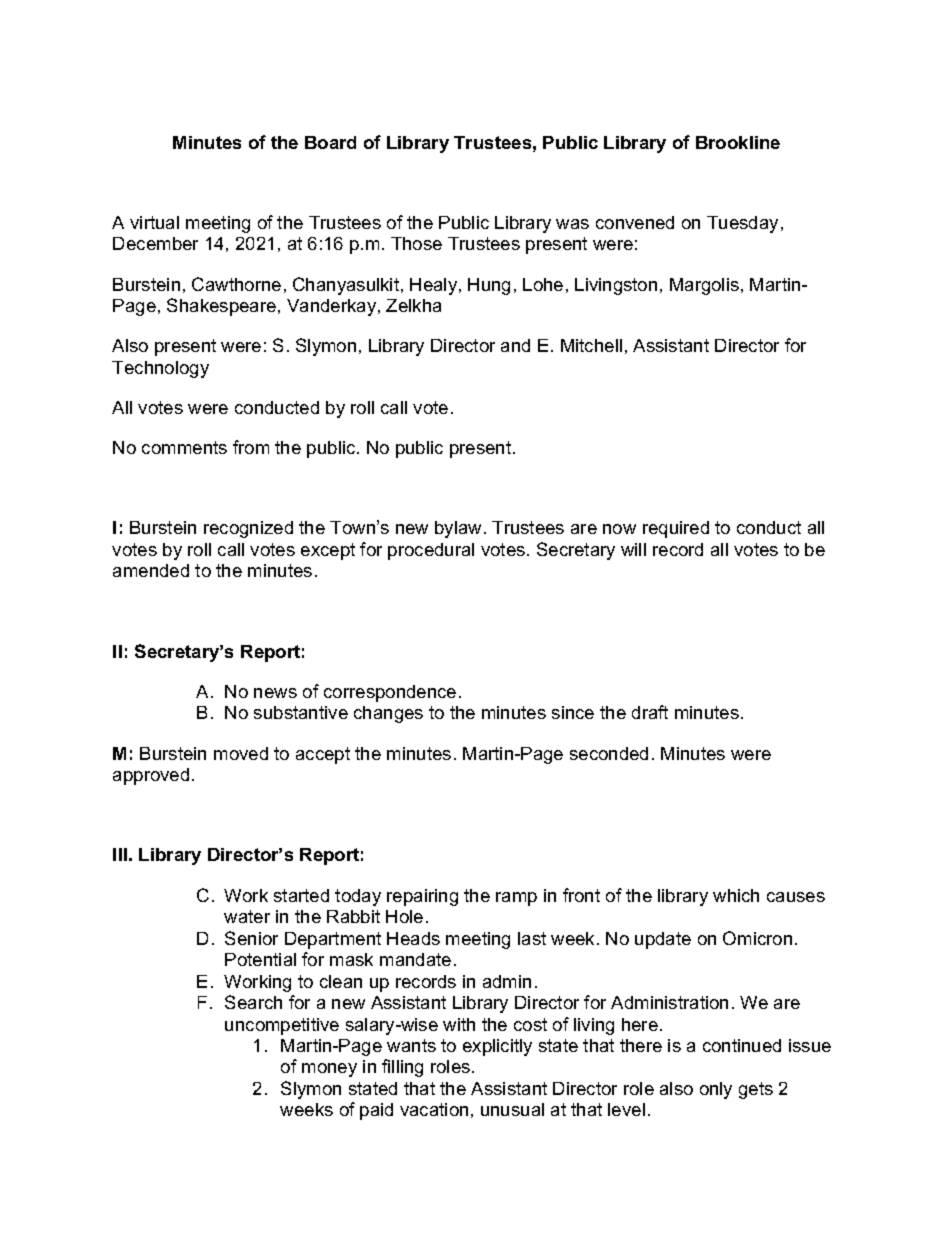  Describe the element at coordinates (282, 1026) in the screenshot. I see `uncompetitive` at that location.
